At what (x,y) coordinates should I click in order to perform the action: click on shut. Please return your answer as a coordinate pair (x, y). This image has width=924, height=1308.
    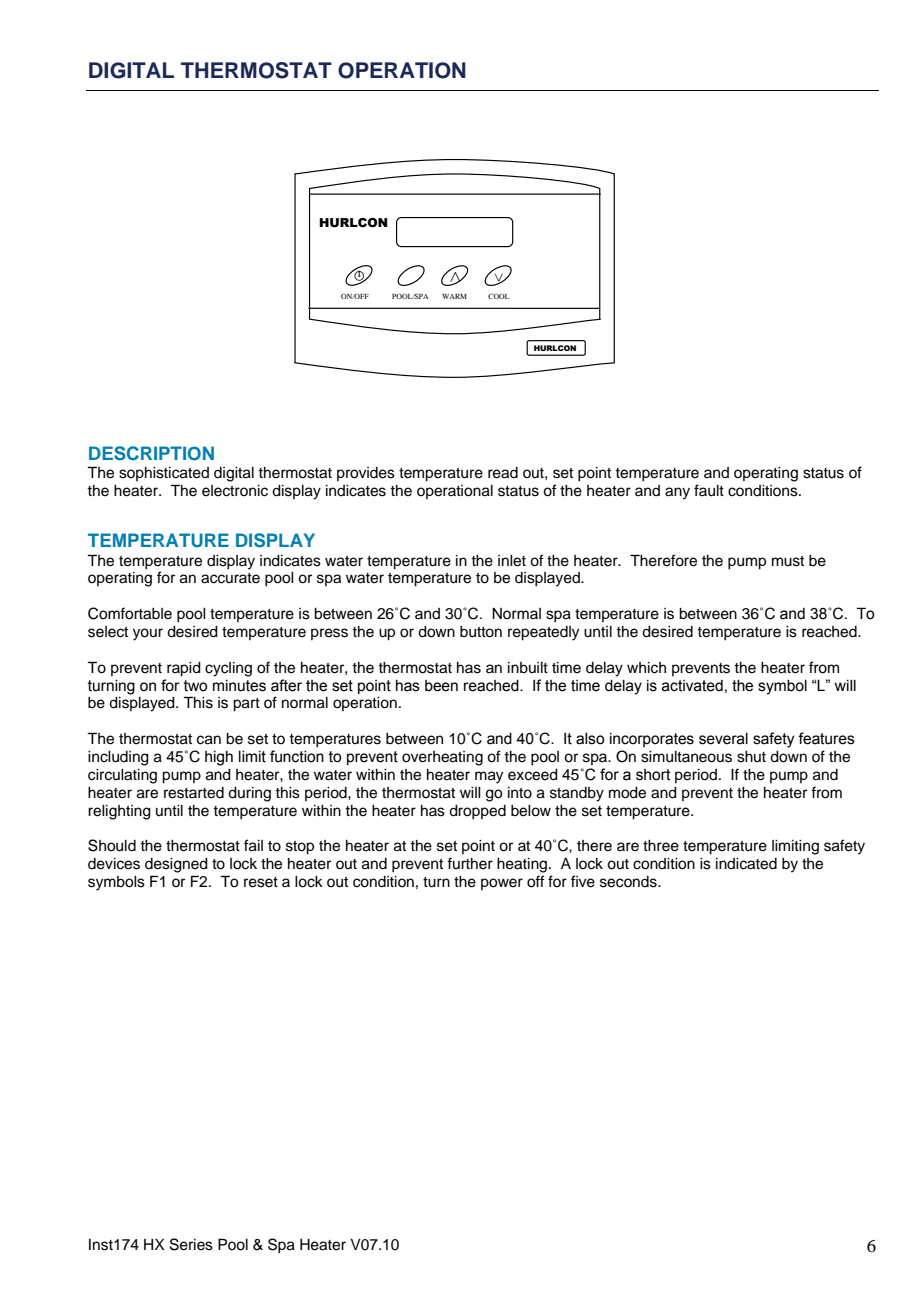
    Looking at the image, I should click on (751, 757).
